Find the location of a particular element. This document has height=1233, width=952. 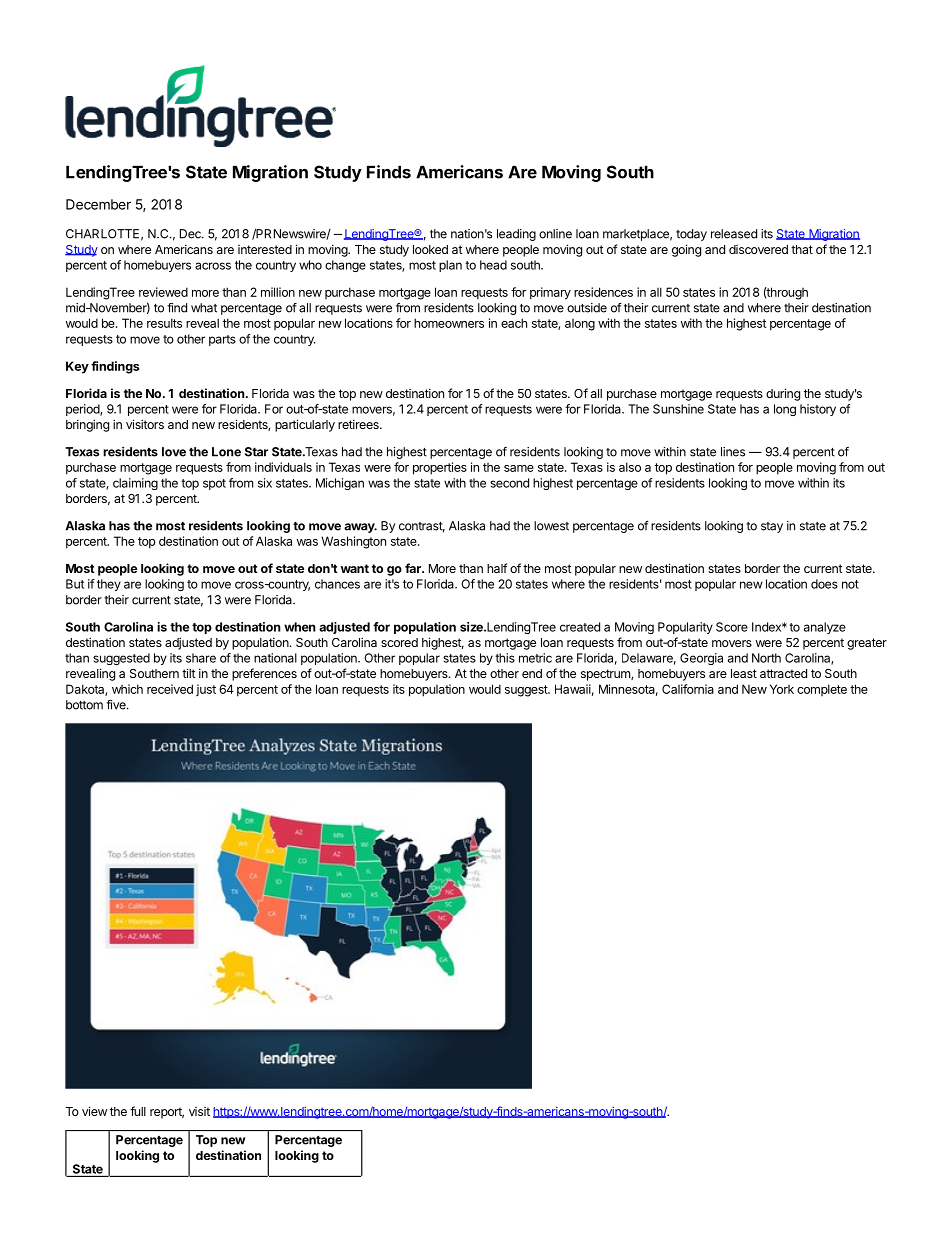

this is located at coordinates (505, 658).
